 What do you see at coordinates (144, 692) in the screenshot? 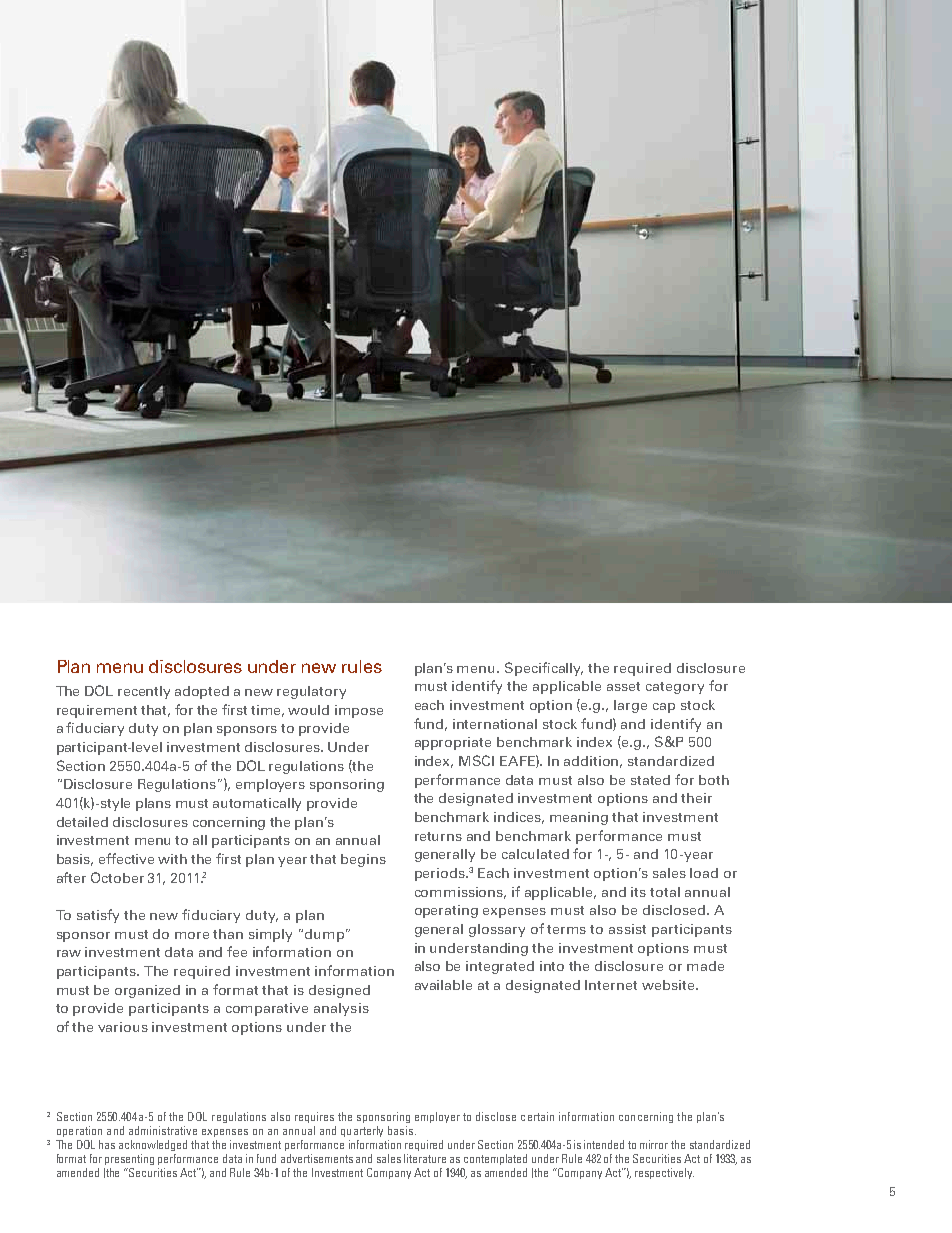
I see `recently` at bounding box center [144, 692].
